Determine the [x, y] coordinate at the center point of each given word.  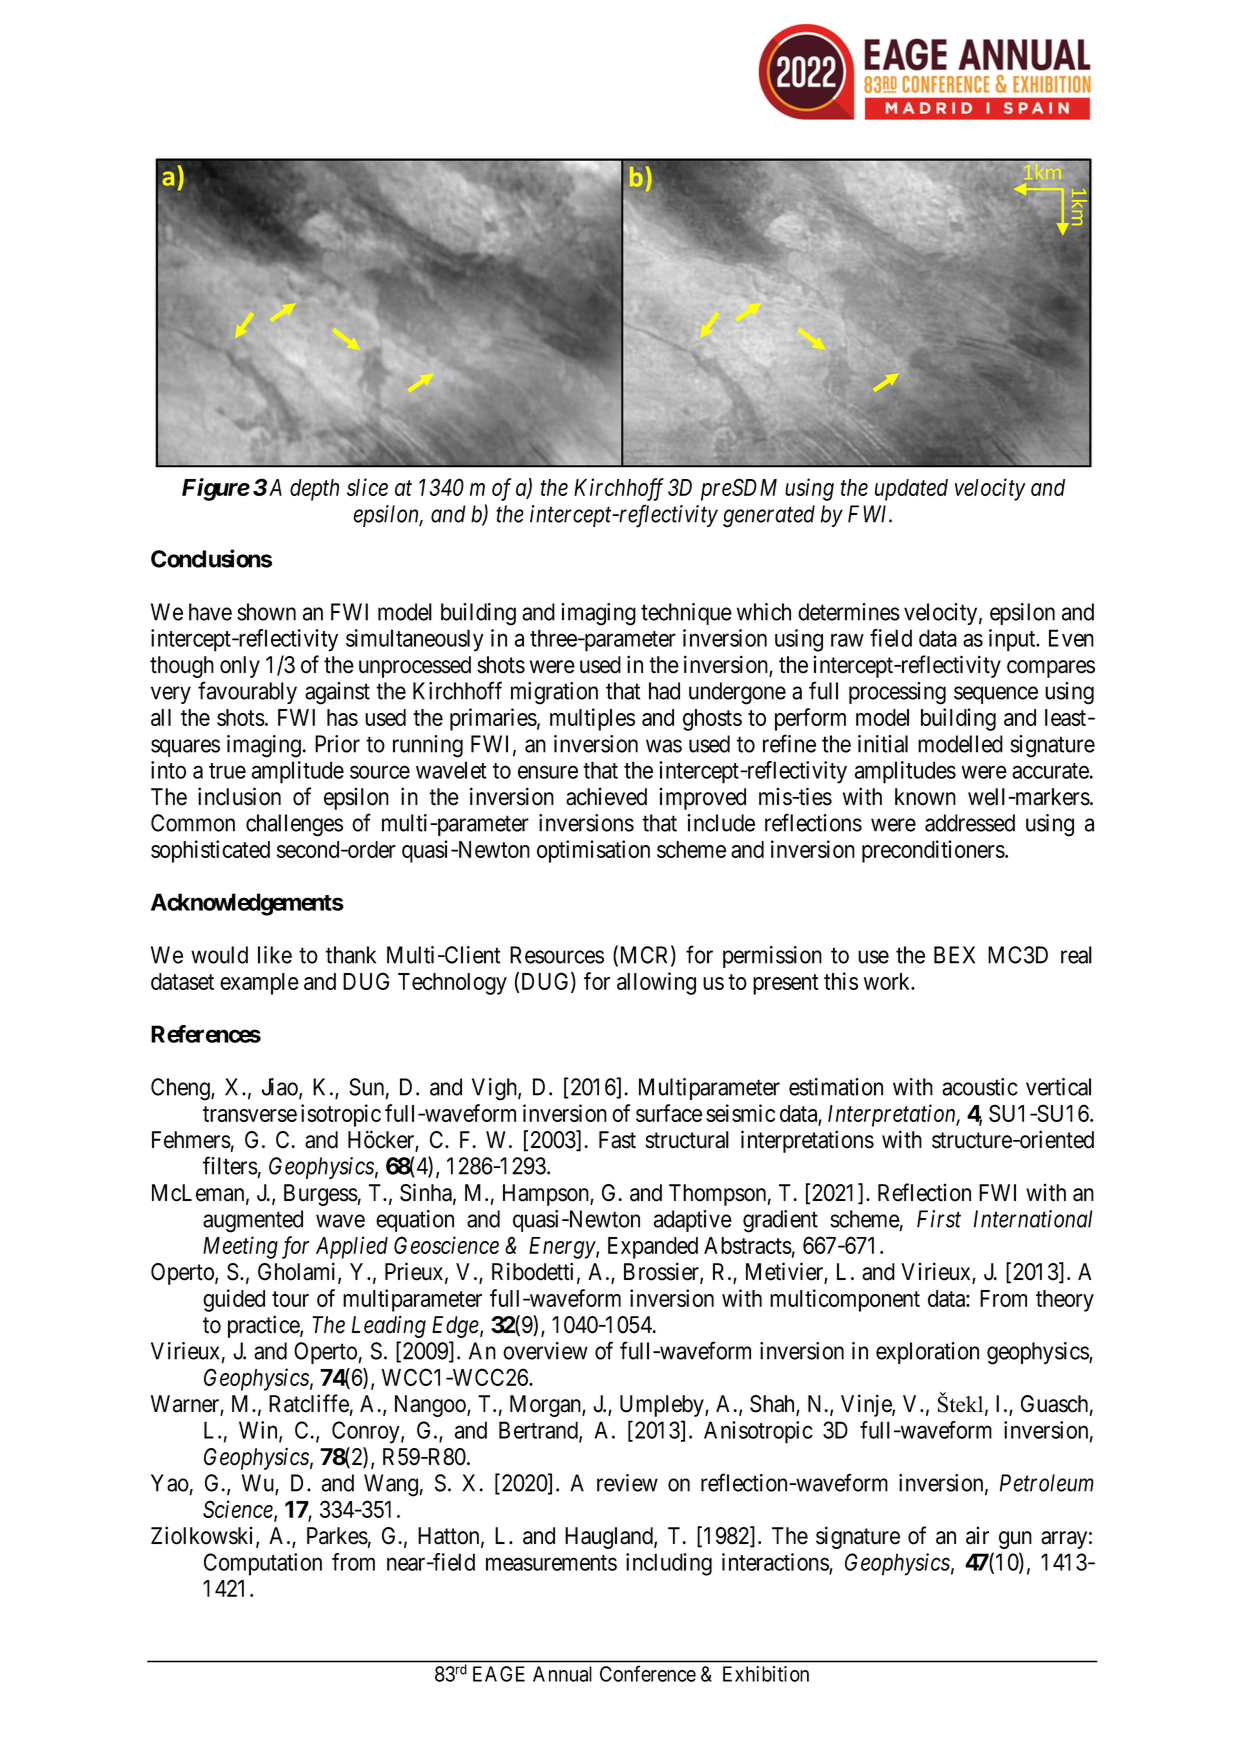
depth [314, 490]
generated [769, 516]
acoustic [980, 1087]
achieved [606, 796]
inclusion [239, 796]
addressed [970, 823]
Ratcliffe [309, 1403]
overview [545, 1351]
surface [669, 1113]
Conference [648, 1673]
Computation [263, 1564]
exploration [927, 1353]
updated [911, 490]
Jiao [281, 1088]
